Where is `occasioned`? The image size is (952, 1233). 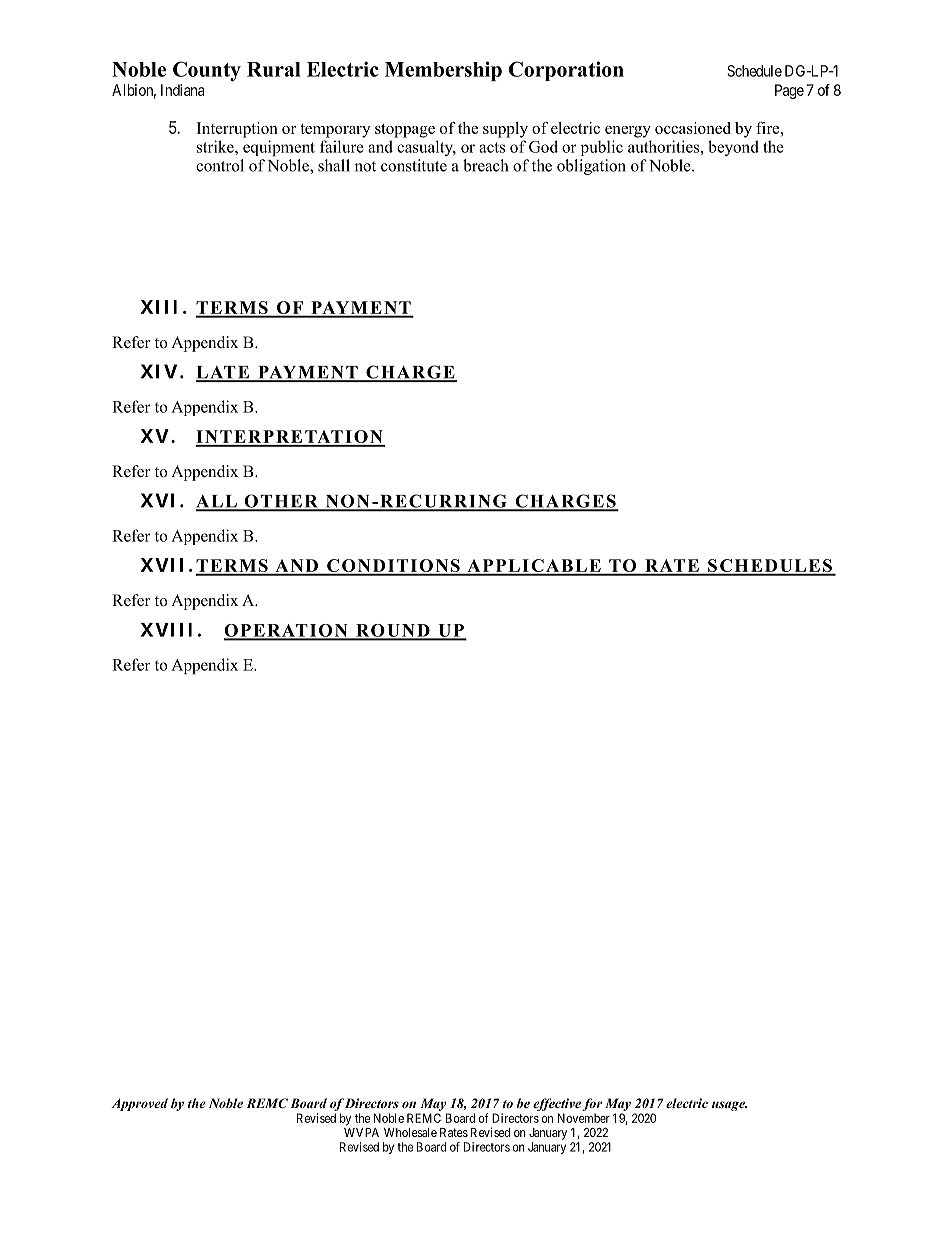
occasioned is located at coordinates (693, 128).
